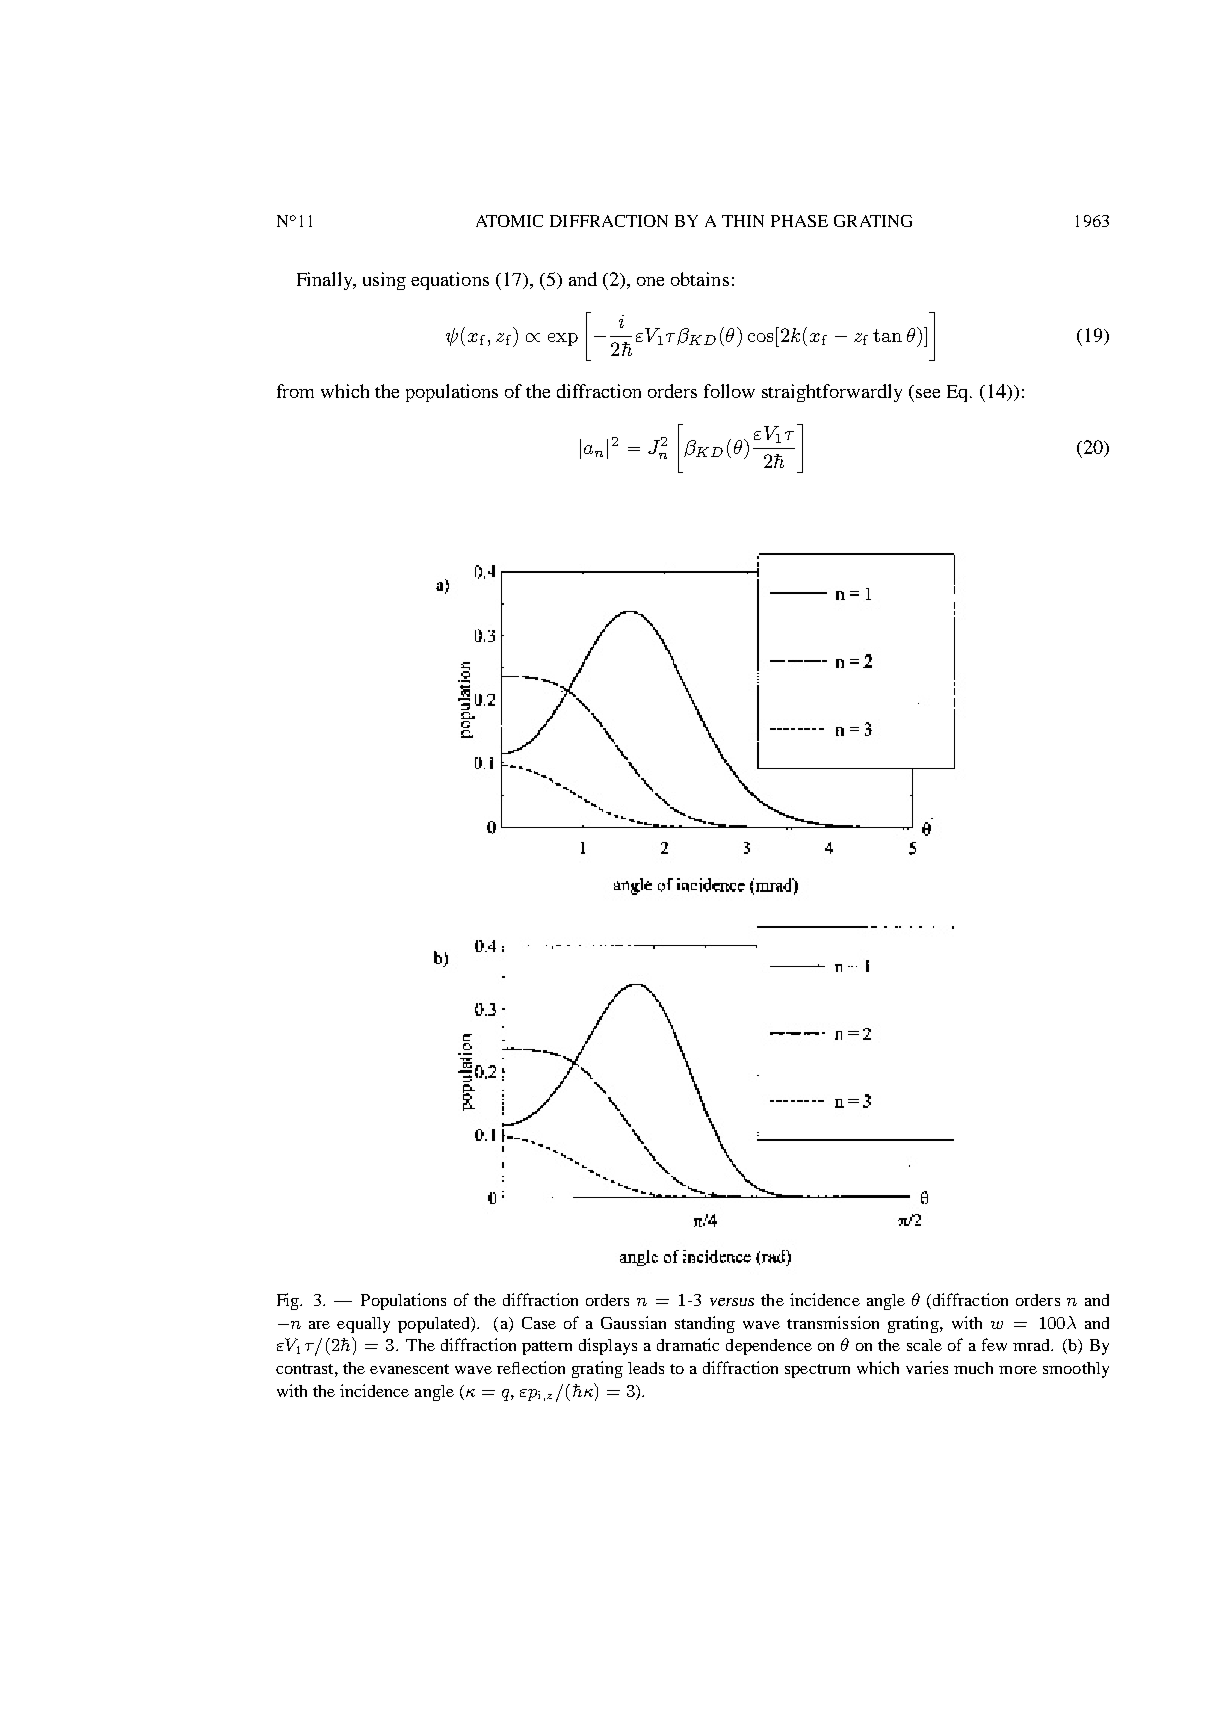 This screenshot has width=1217, height=1721. What do you see at coordinates (700, 279) in the screenshot?
I see `obtains` at bounding box center [700, 279].
